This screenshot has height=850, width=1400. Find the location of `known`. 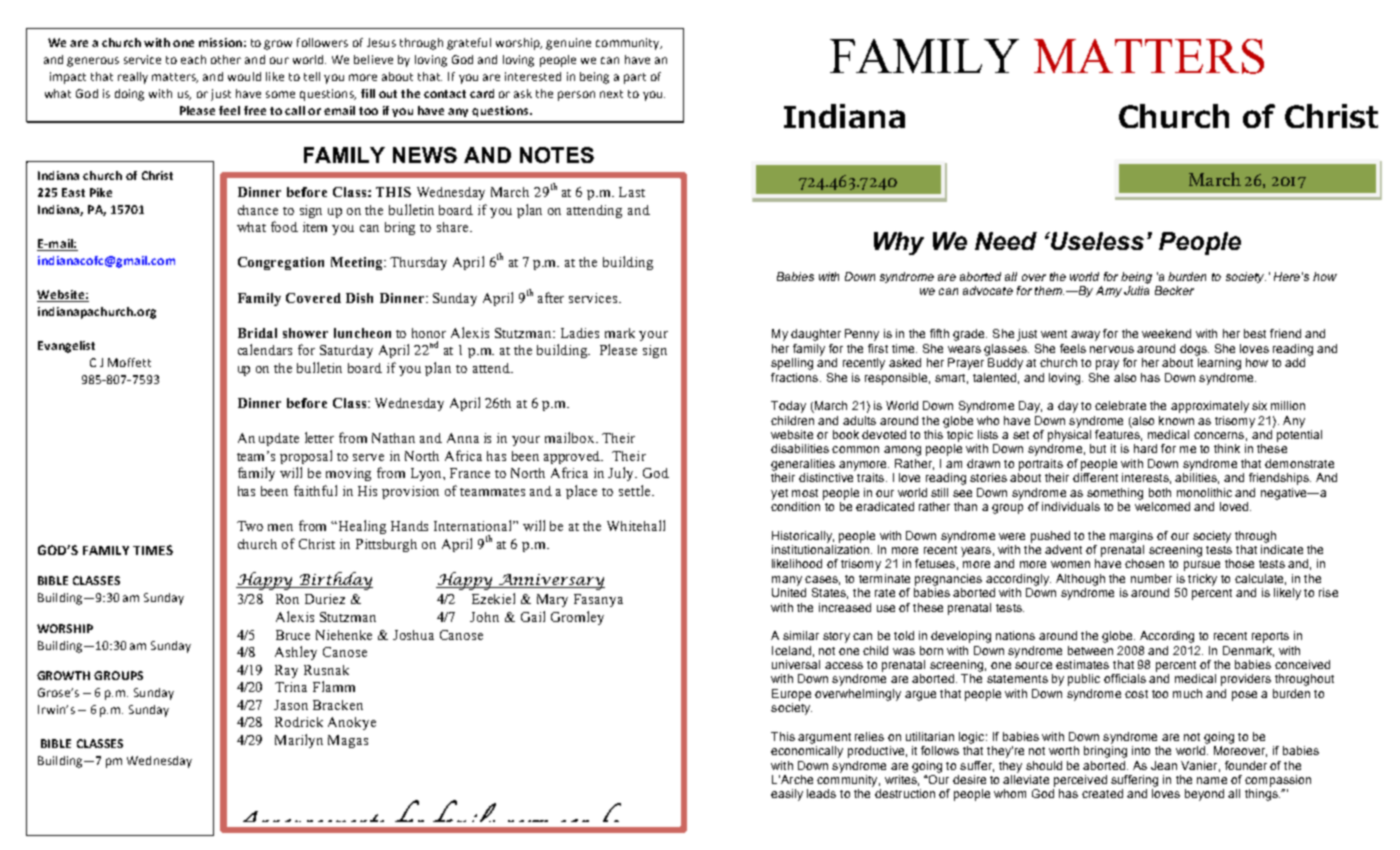

known is located at coordinates (1176, 420).
